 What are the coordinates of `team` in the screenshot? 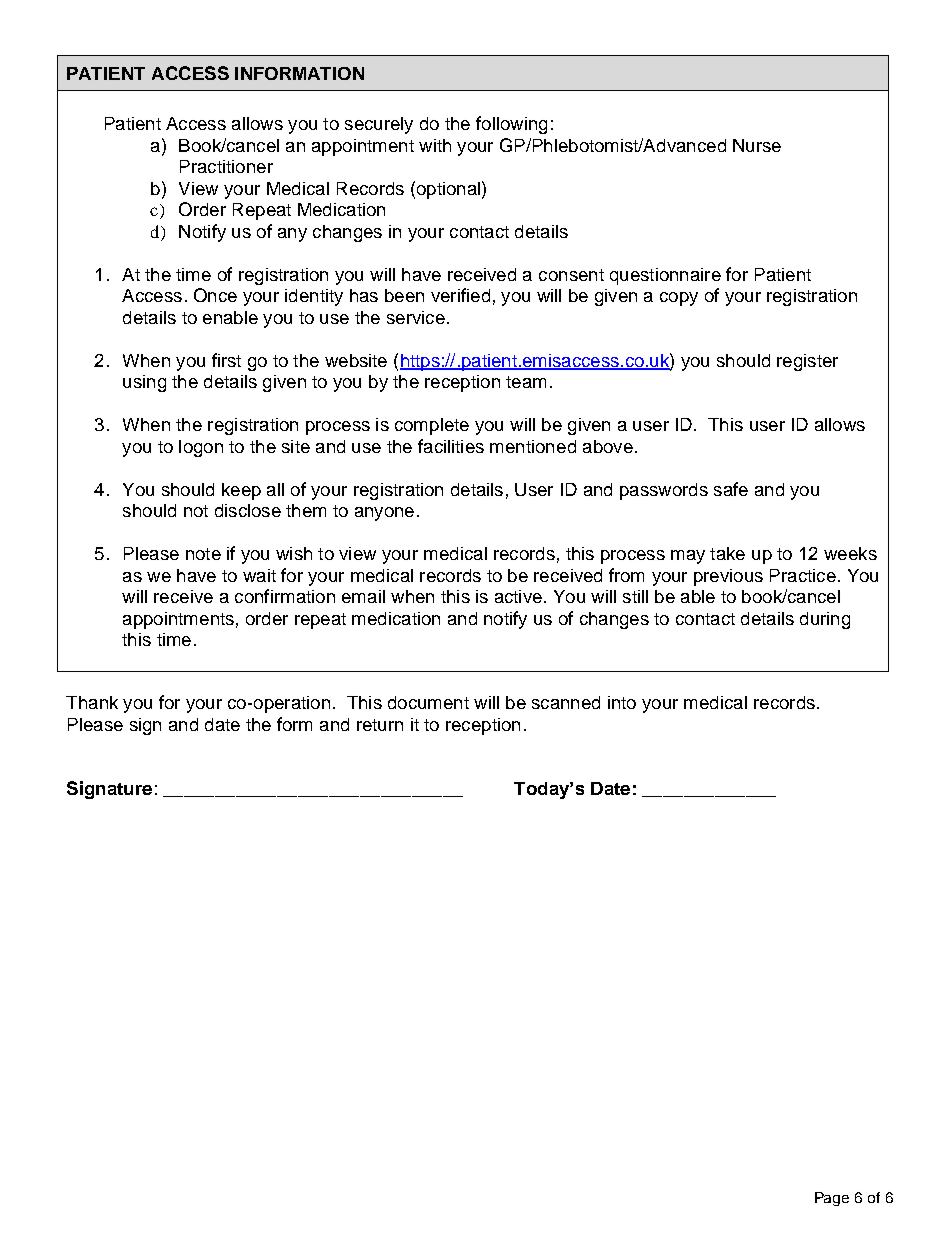 It's located at (526, 382).
